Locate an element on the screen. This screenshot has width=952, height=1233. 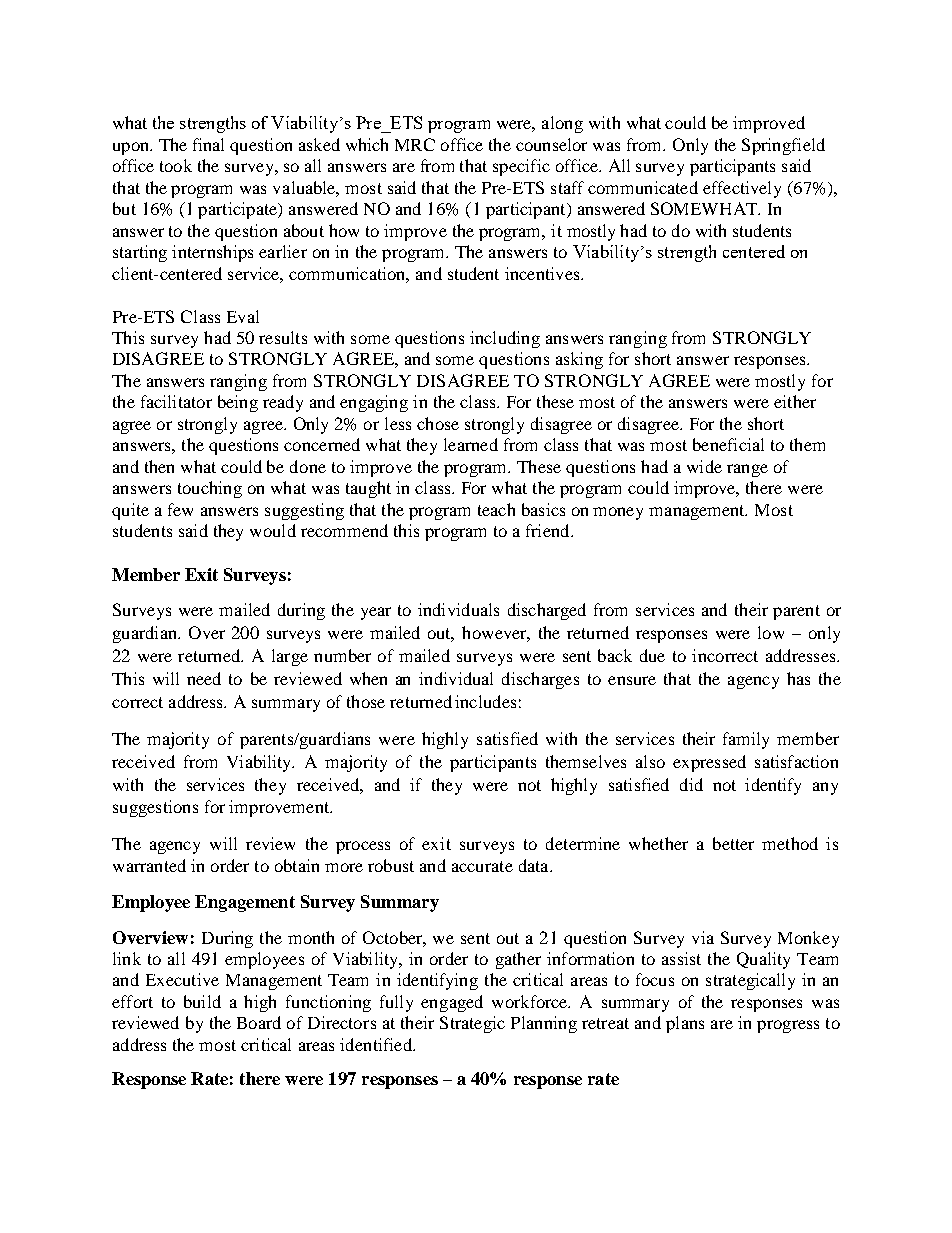
final is located at coordinates (208, 144).
